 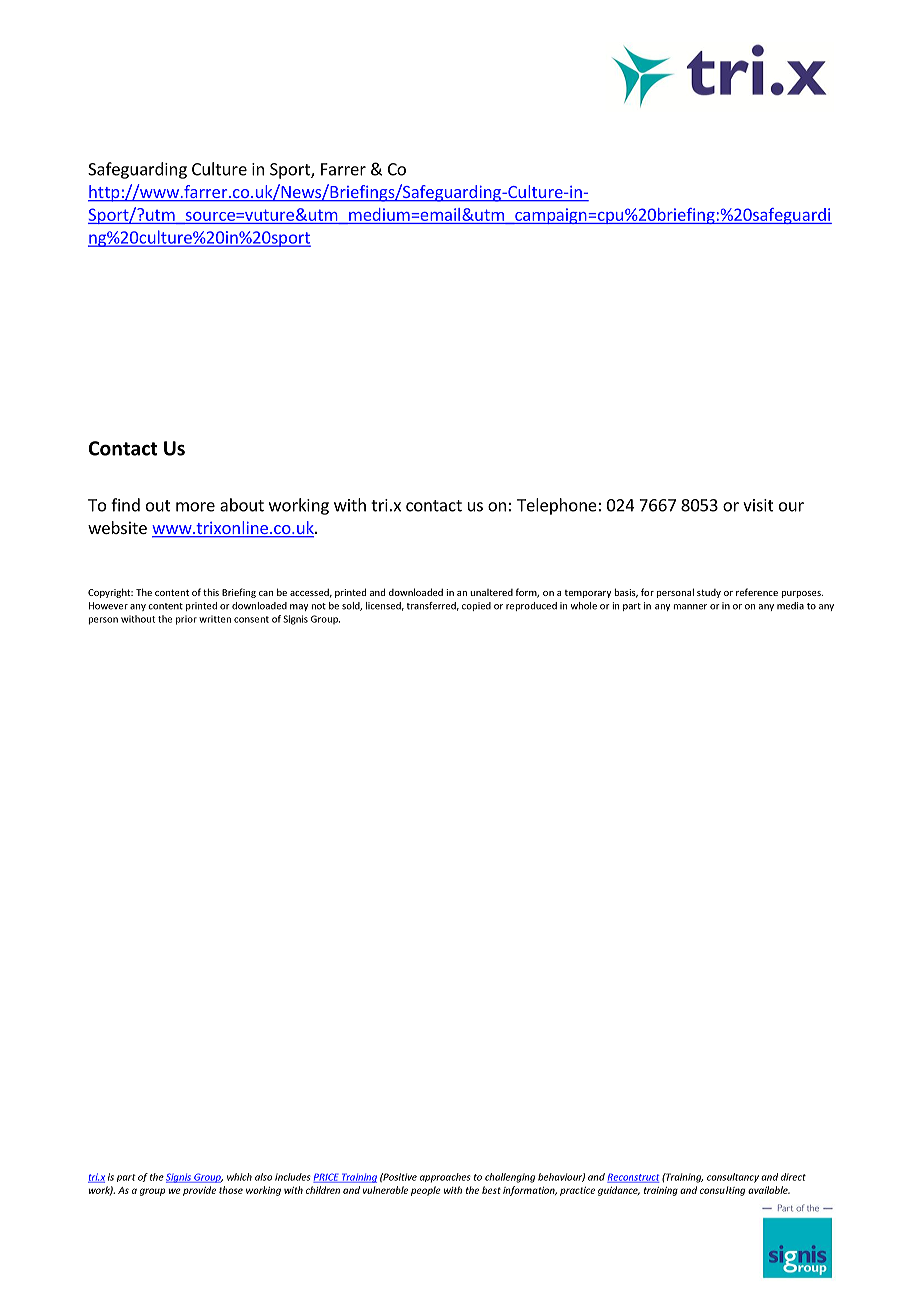 I want to click on Telephone, so click(x=557, y=506).
